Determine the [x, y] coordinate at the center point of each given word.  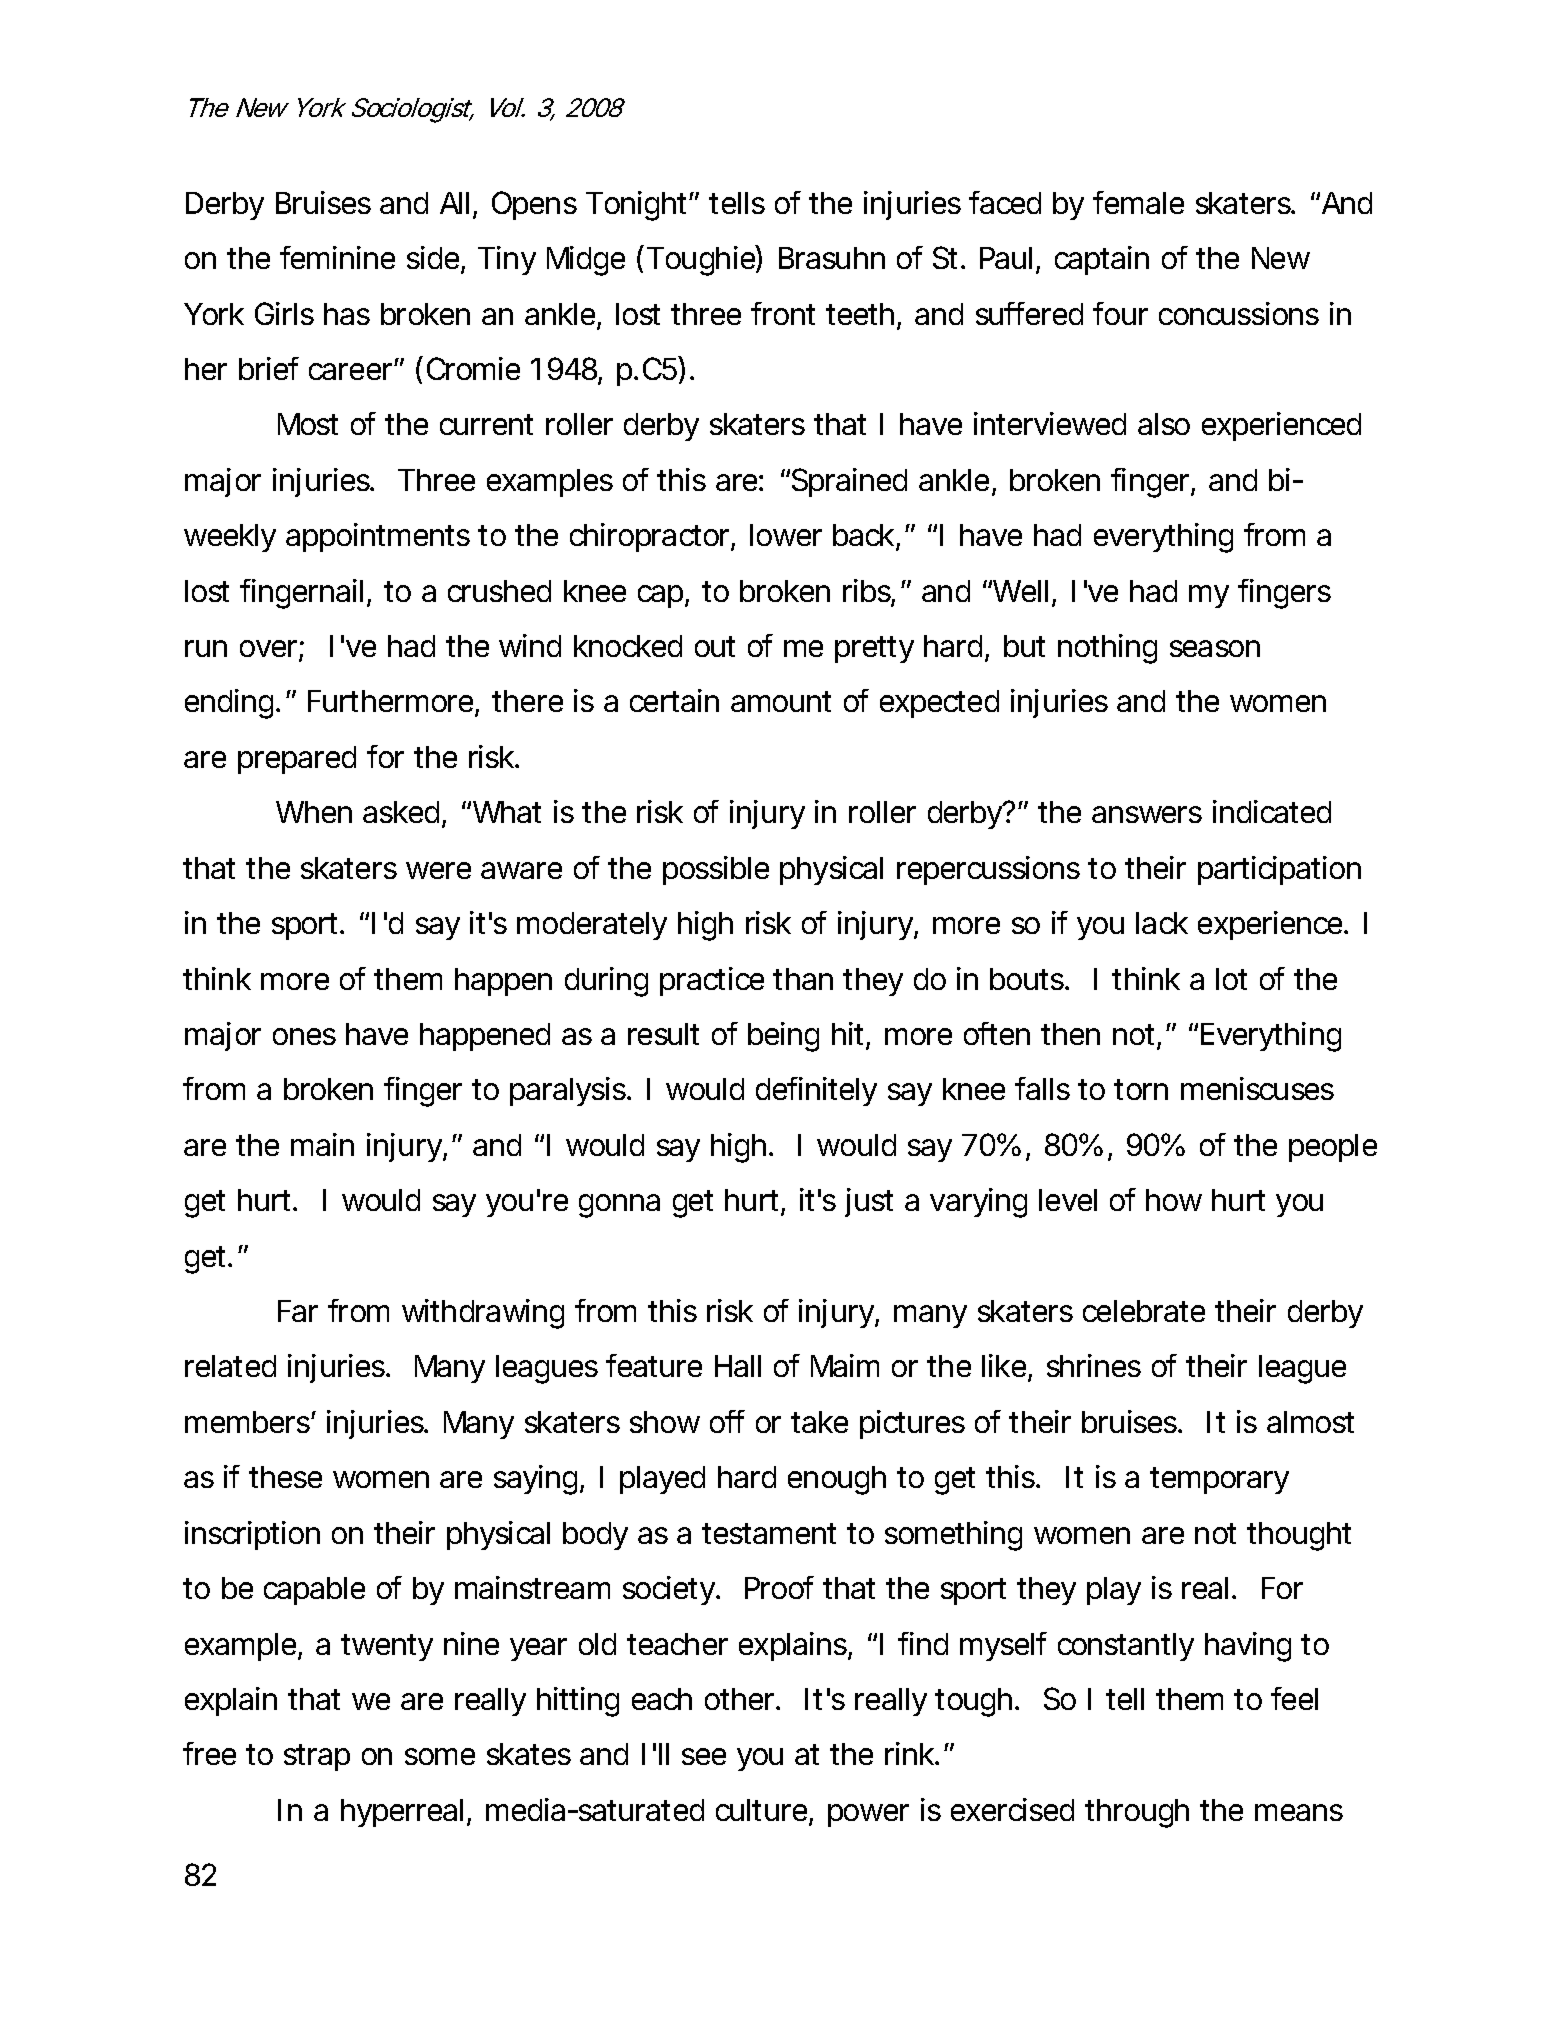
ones [304, 1036]
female [1138, 202]
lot [1231, 979]
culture [763, 1811]
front [783, 313]
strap [317, 1757]
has [347, 314]
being [783, 1037]
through [1137, 1813]
